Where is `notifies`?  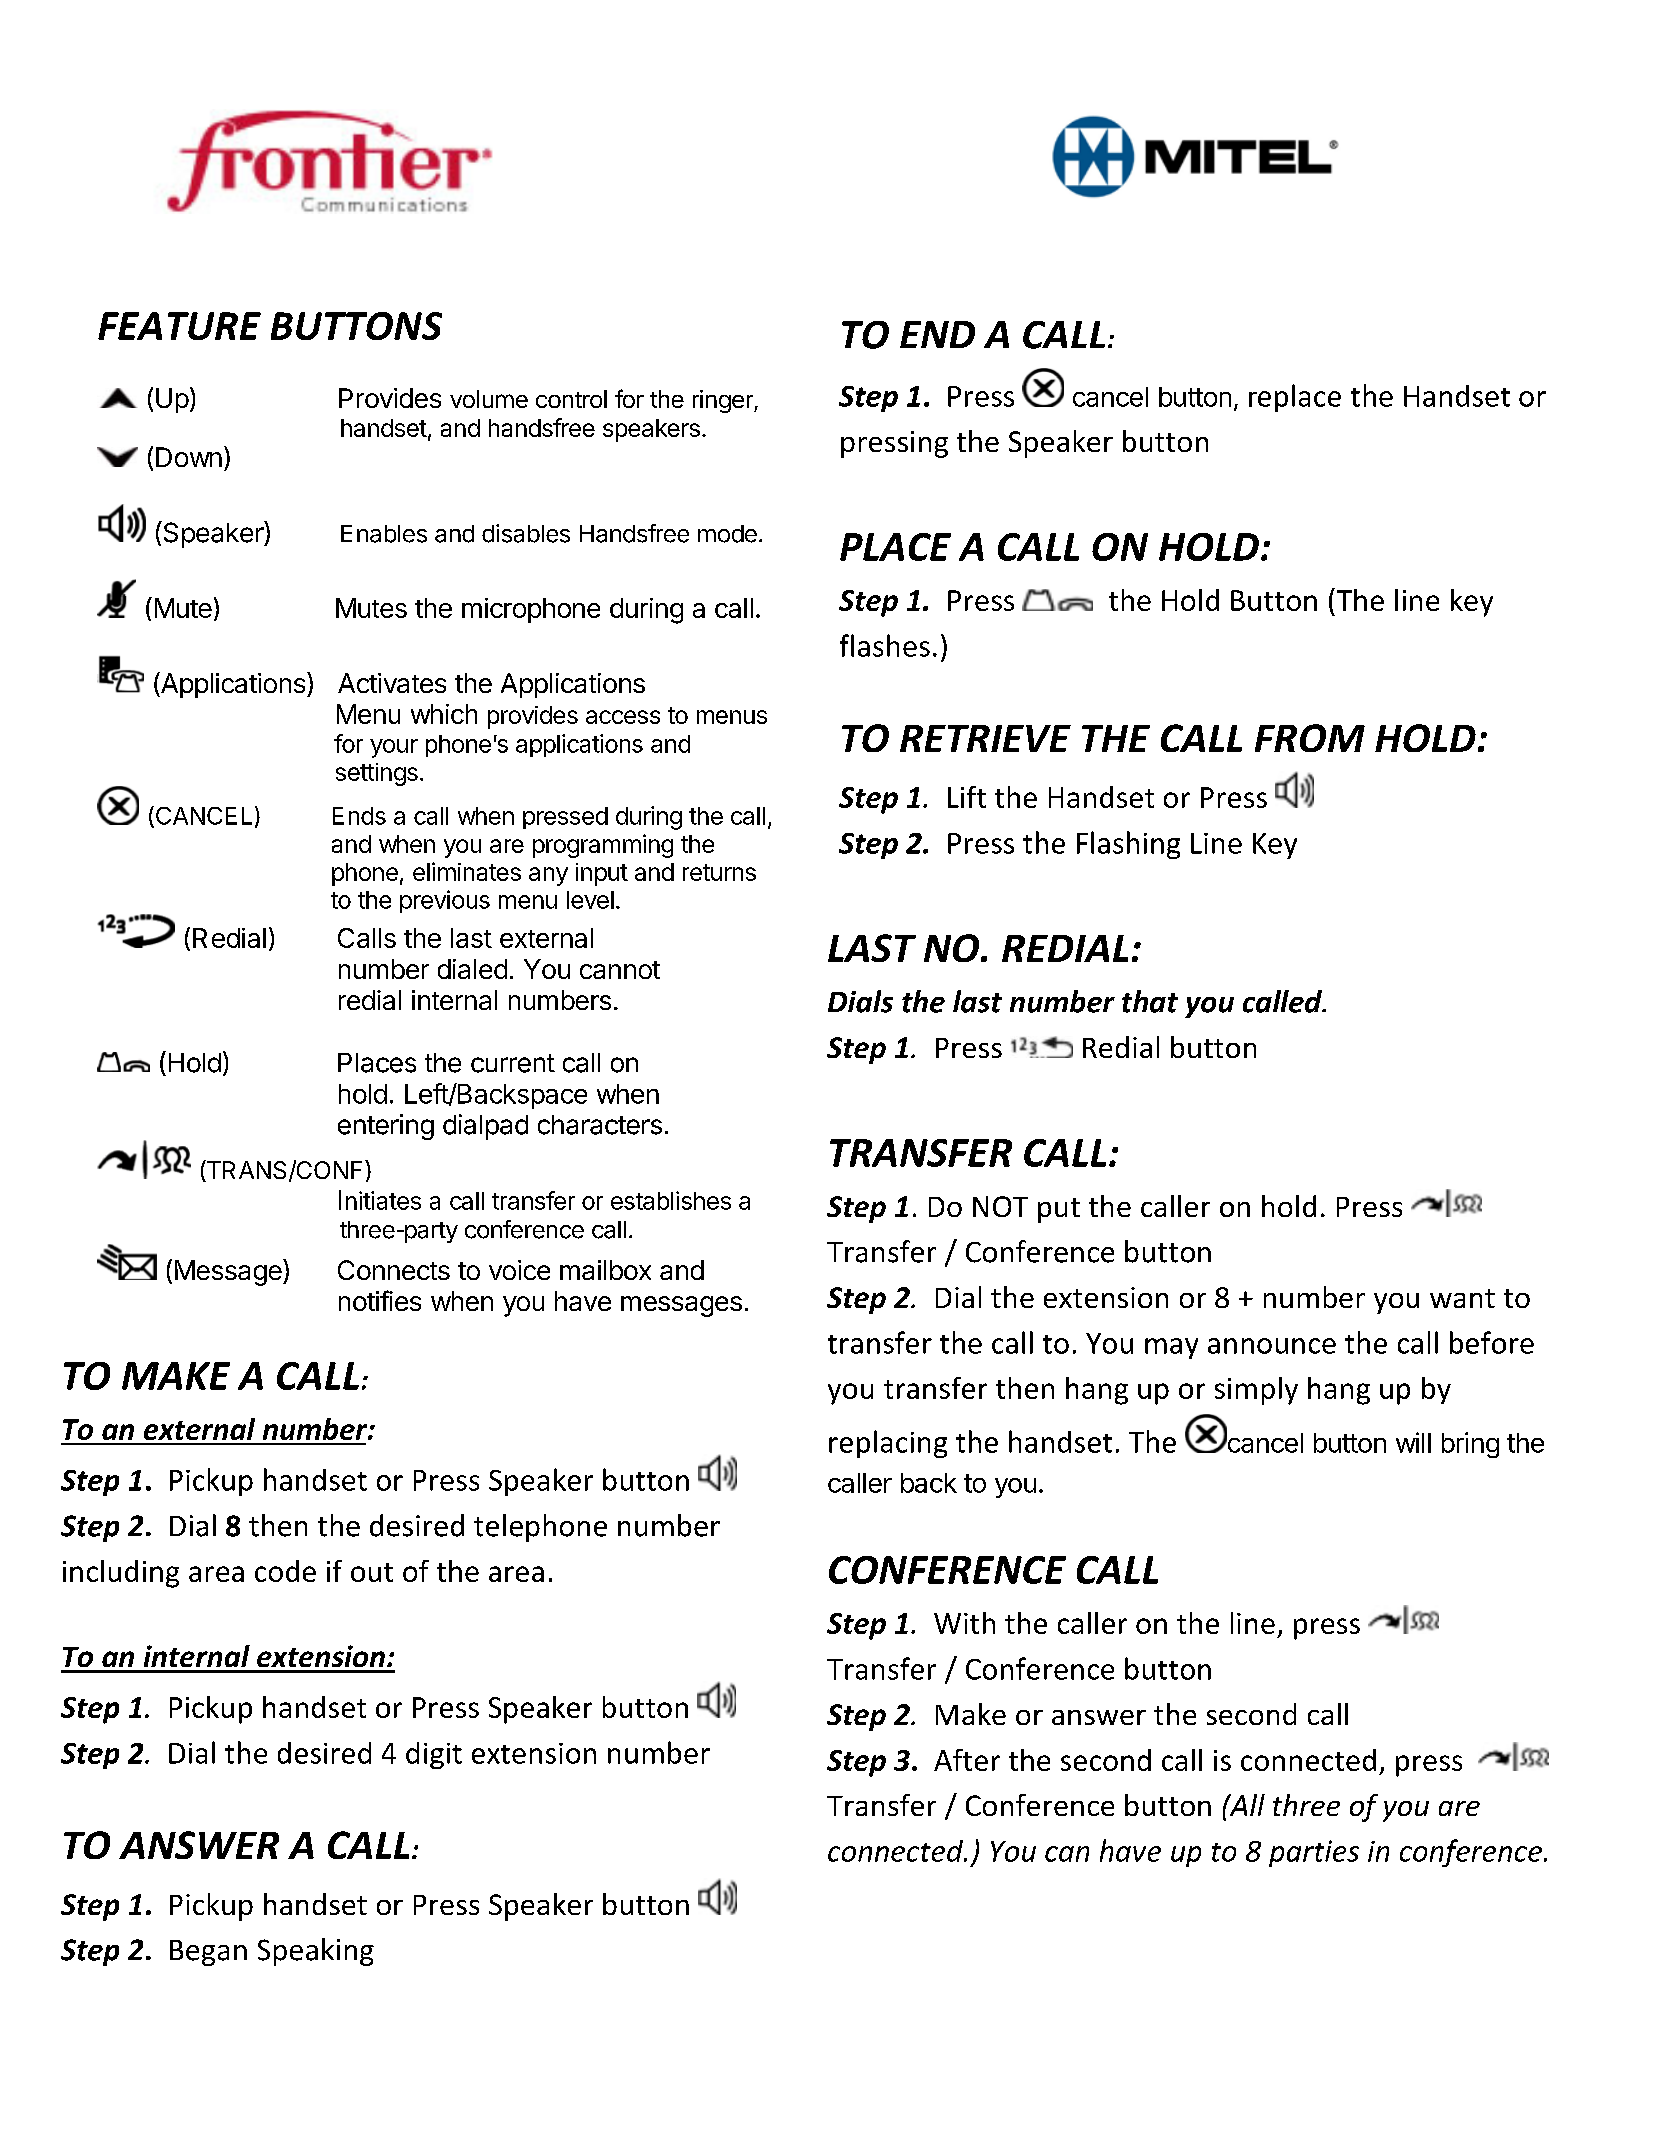
notifies is located at coordinates (380, 1300).
